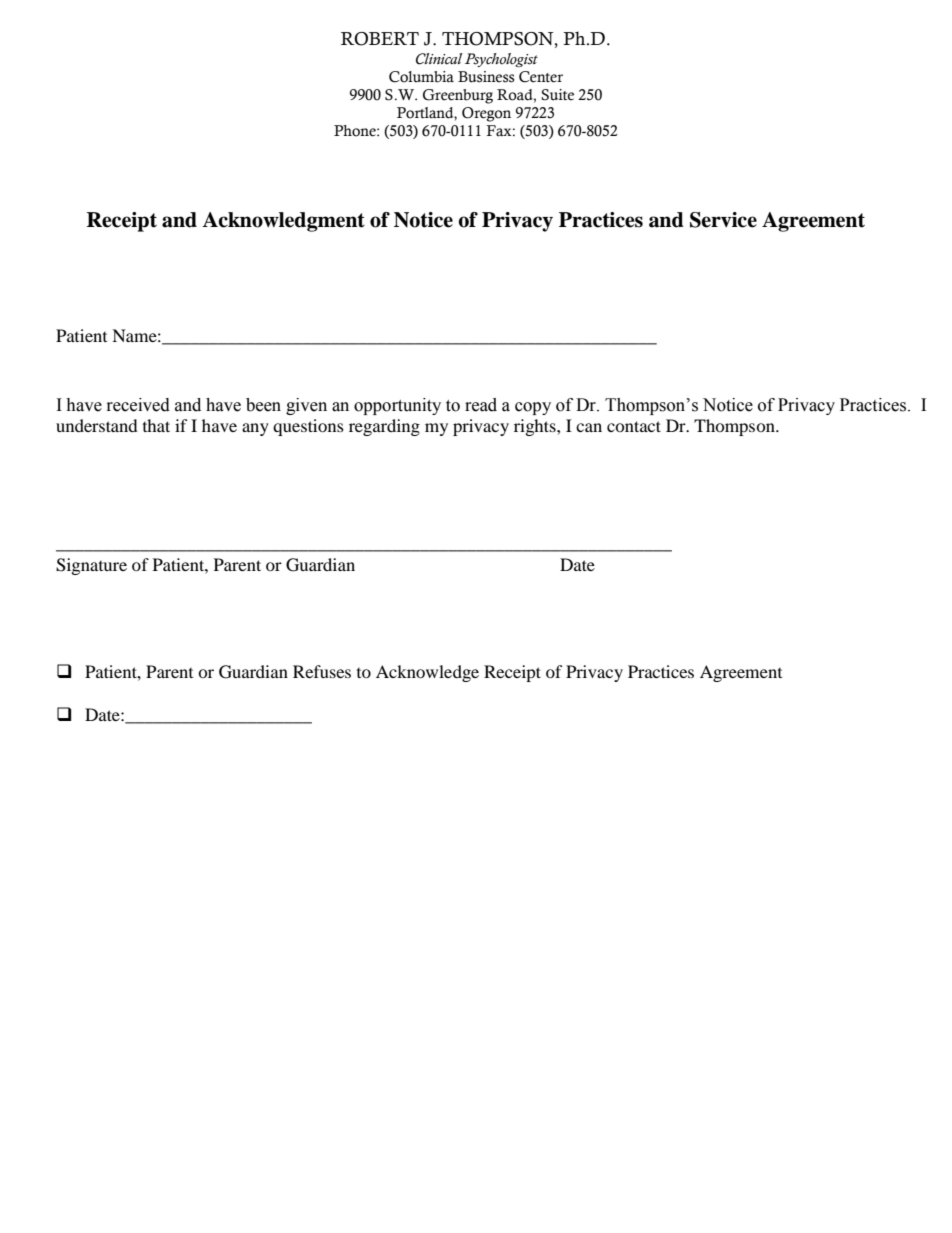  What do you see at coordinates (138, 405) in the document?
I see `received` at bounding box center [138, 405].
